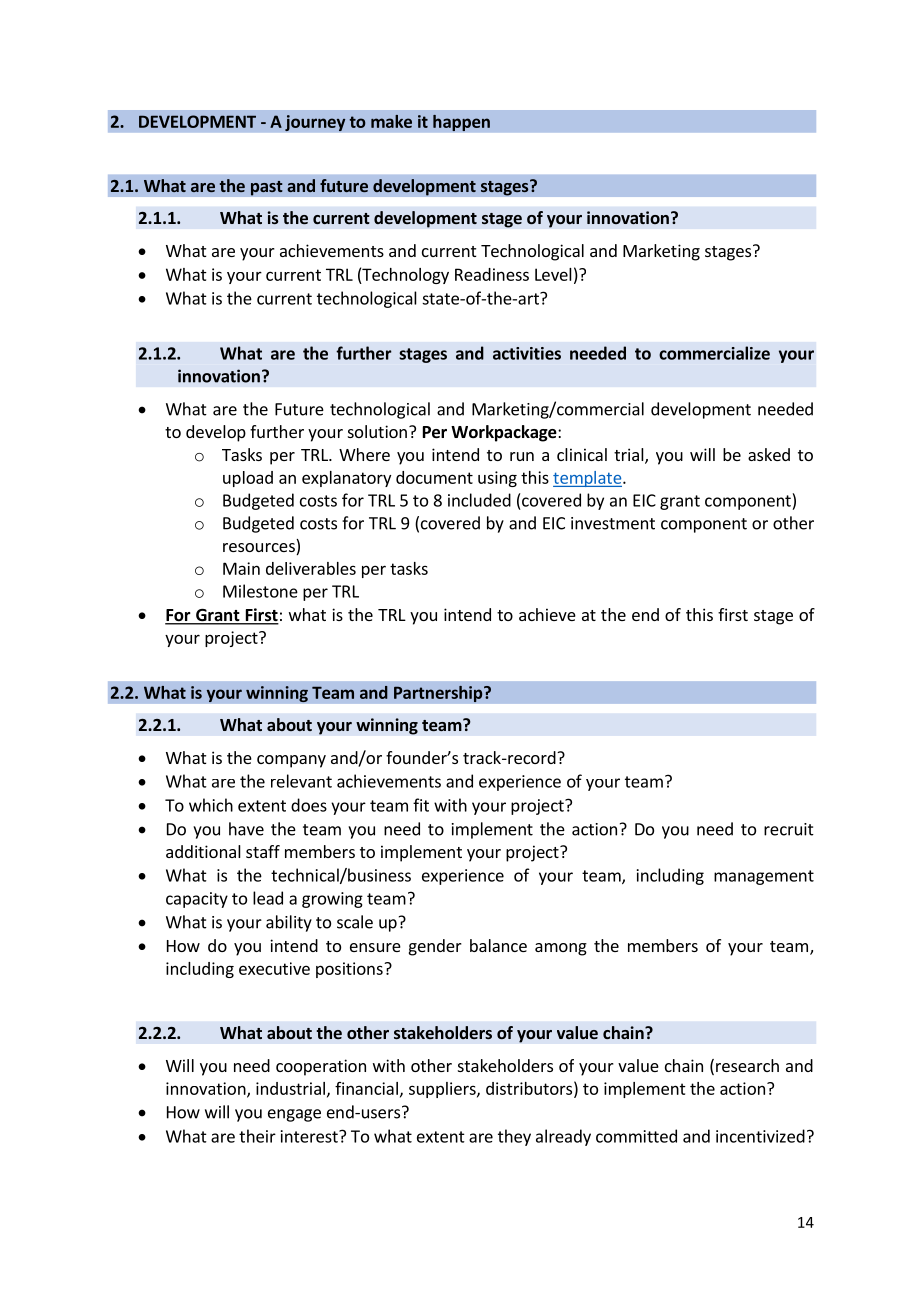  What do you see at coordinates (248, 479) in the image?
I see `upload` at bounding box center [248, 479].
